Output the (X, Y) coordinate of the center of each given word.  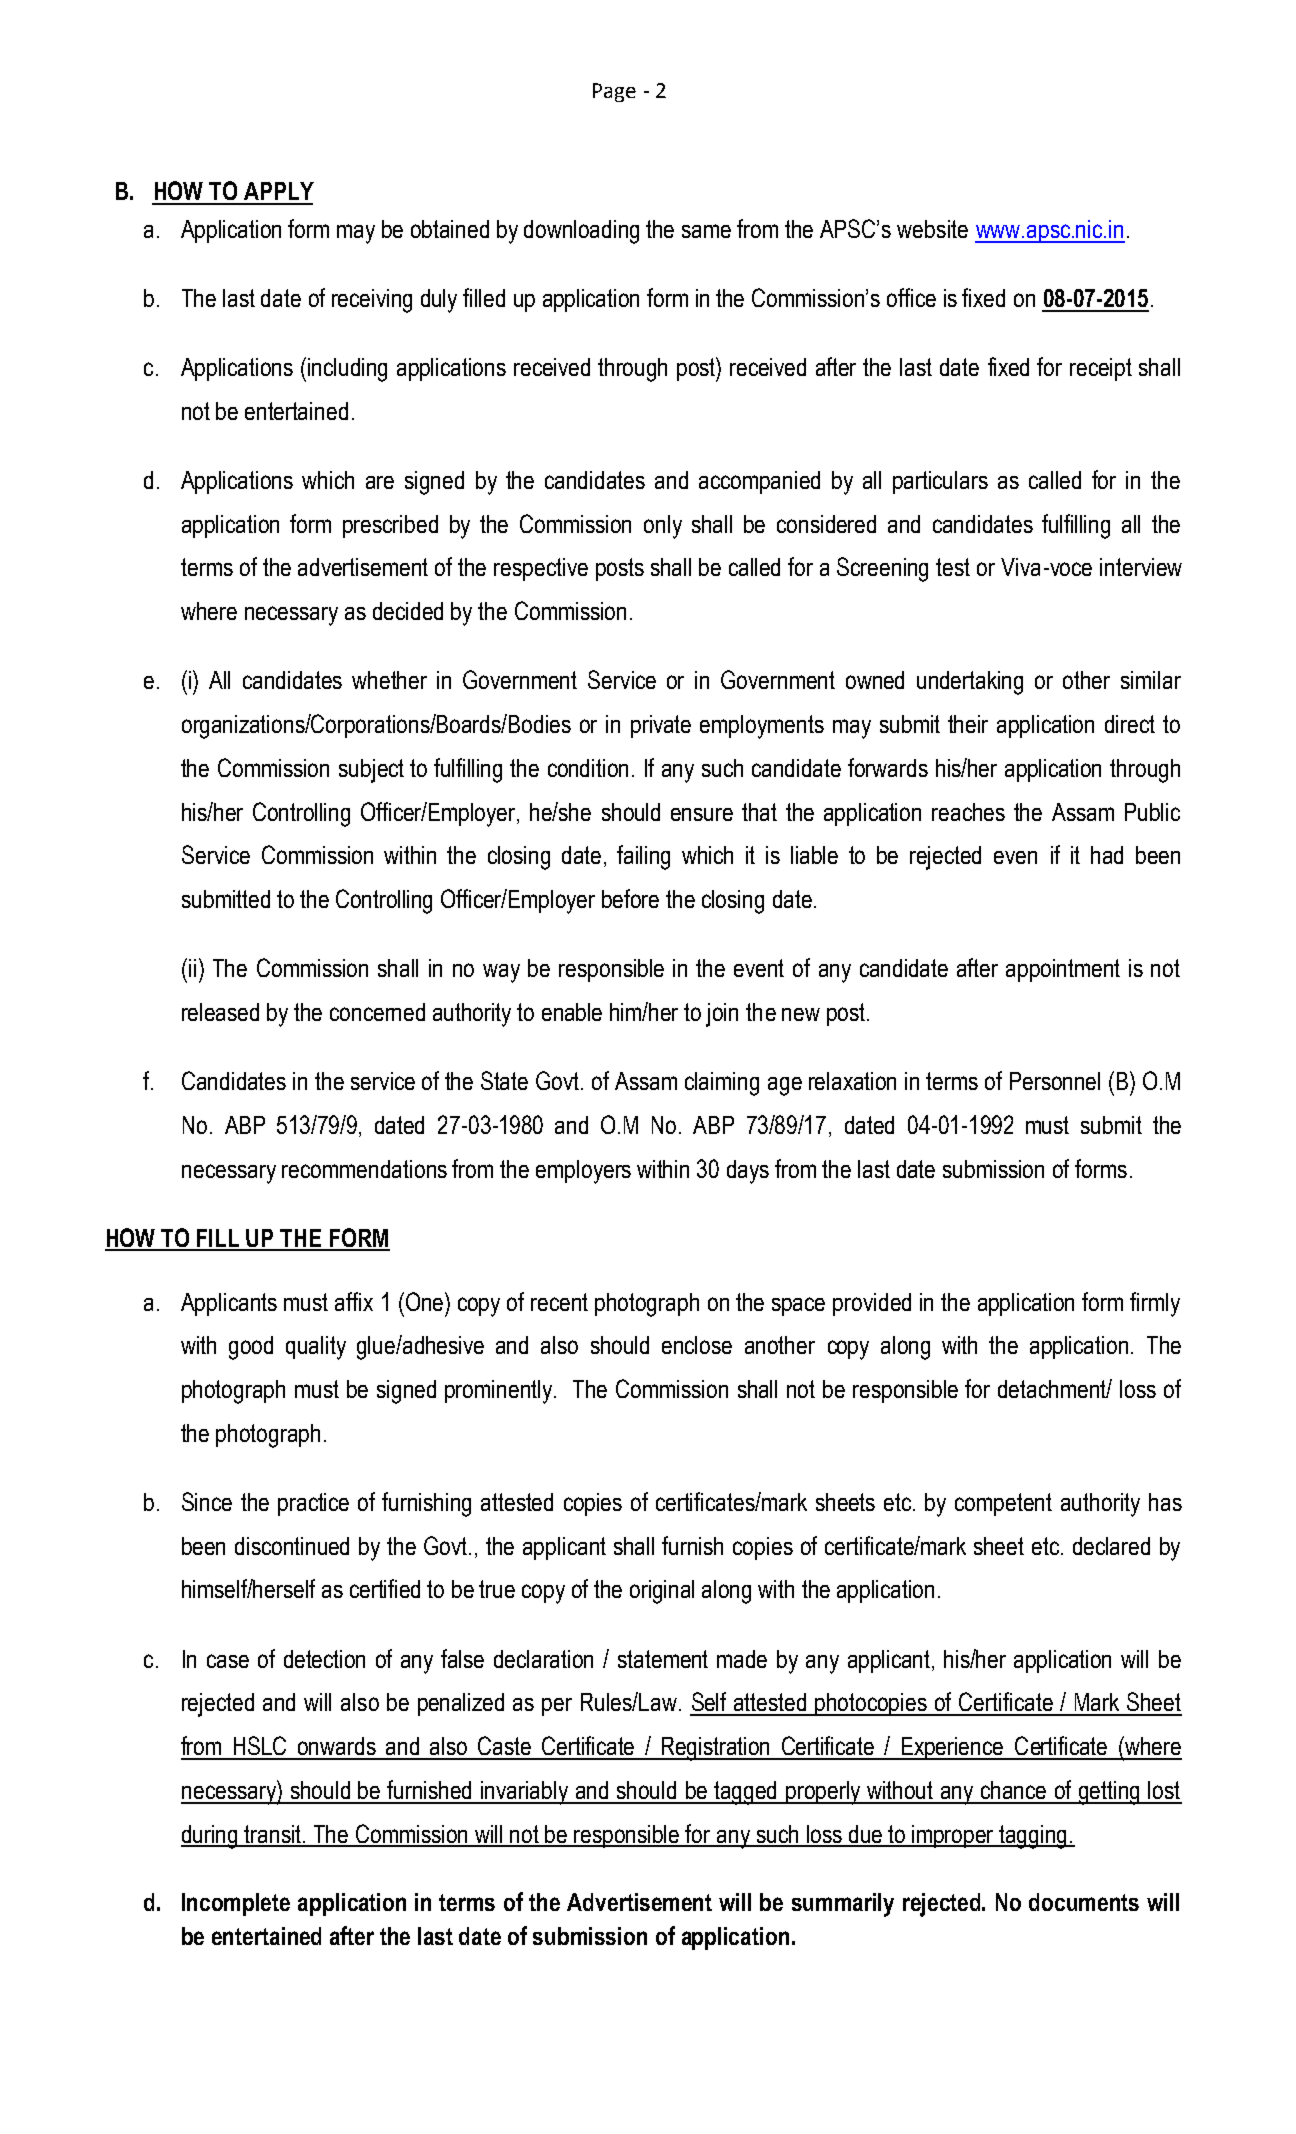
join (722, 1015)
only (663, 527)
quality (316, 1348)
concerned (377, 1012)
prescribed (390, 526)
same (706, 231)
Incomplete (236, 1904)
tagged (746, 1793)
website (932, 229)
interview (1141, 567)
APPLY (279, 191)
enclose (697, 1345)
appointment (1063, 970)
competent (1003, 1504)
